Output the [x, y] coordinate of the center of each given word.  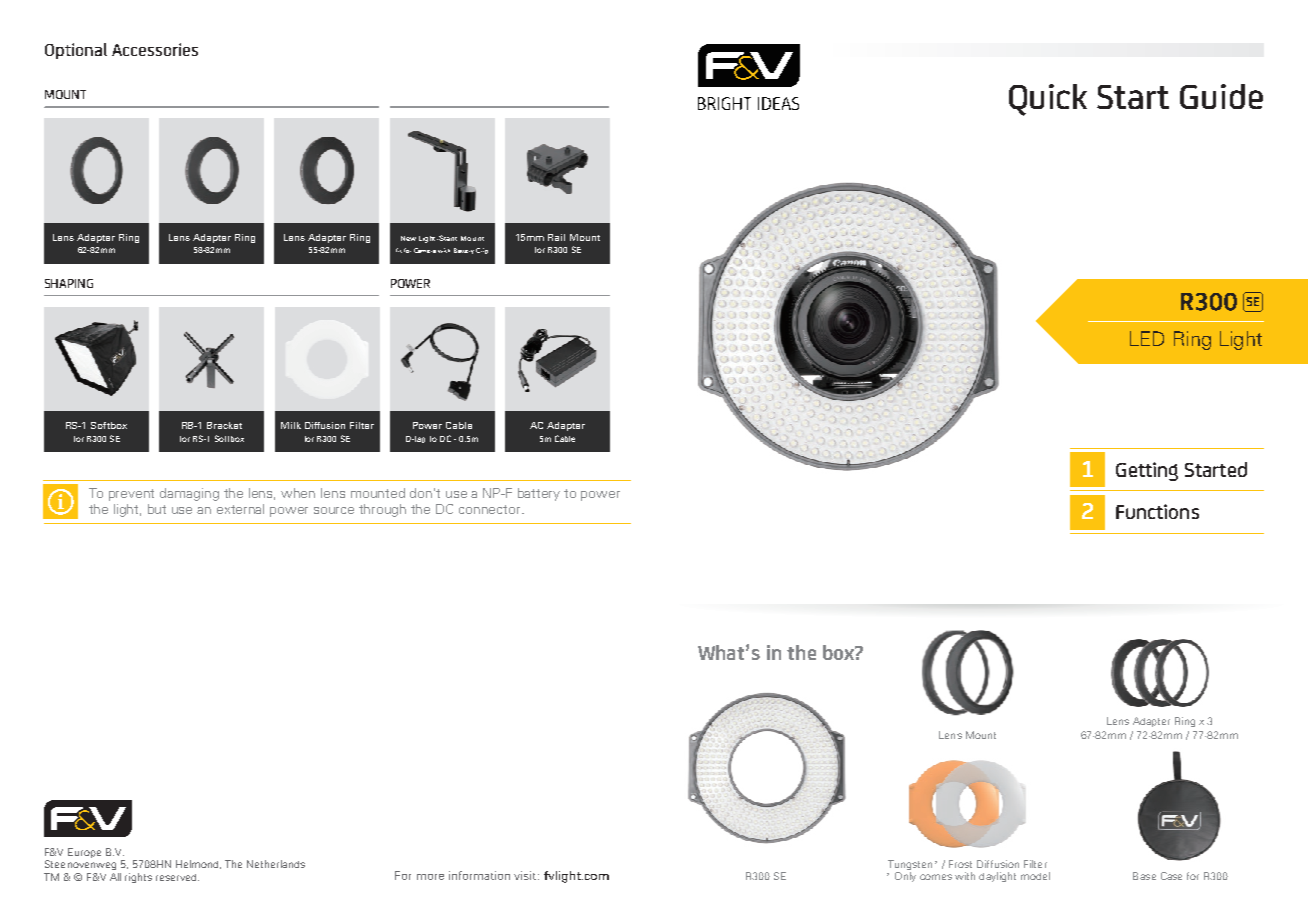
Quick [1048, 100]
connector [491, 509]
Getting [1147, 471]
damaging [189, 494]
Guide [1221, 96]
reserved [177, 877]
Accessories [155, 49]
